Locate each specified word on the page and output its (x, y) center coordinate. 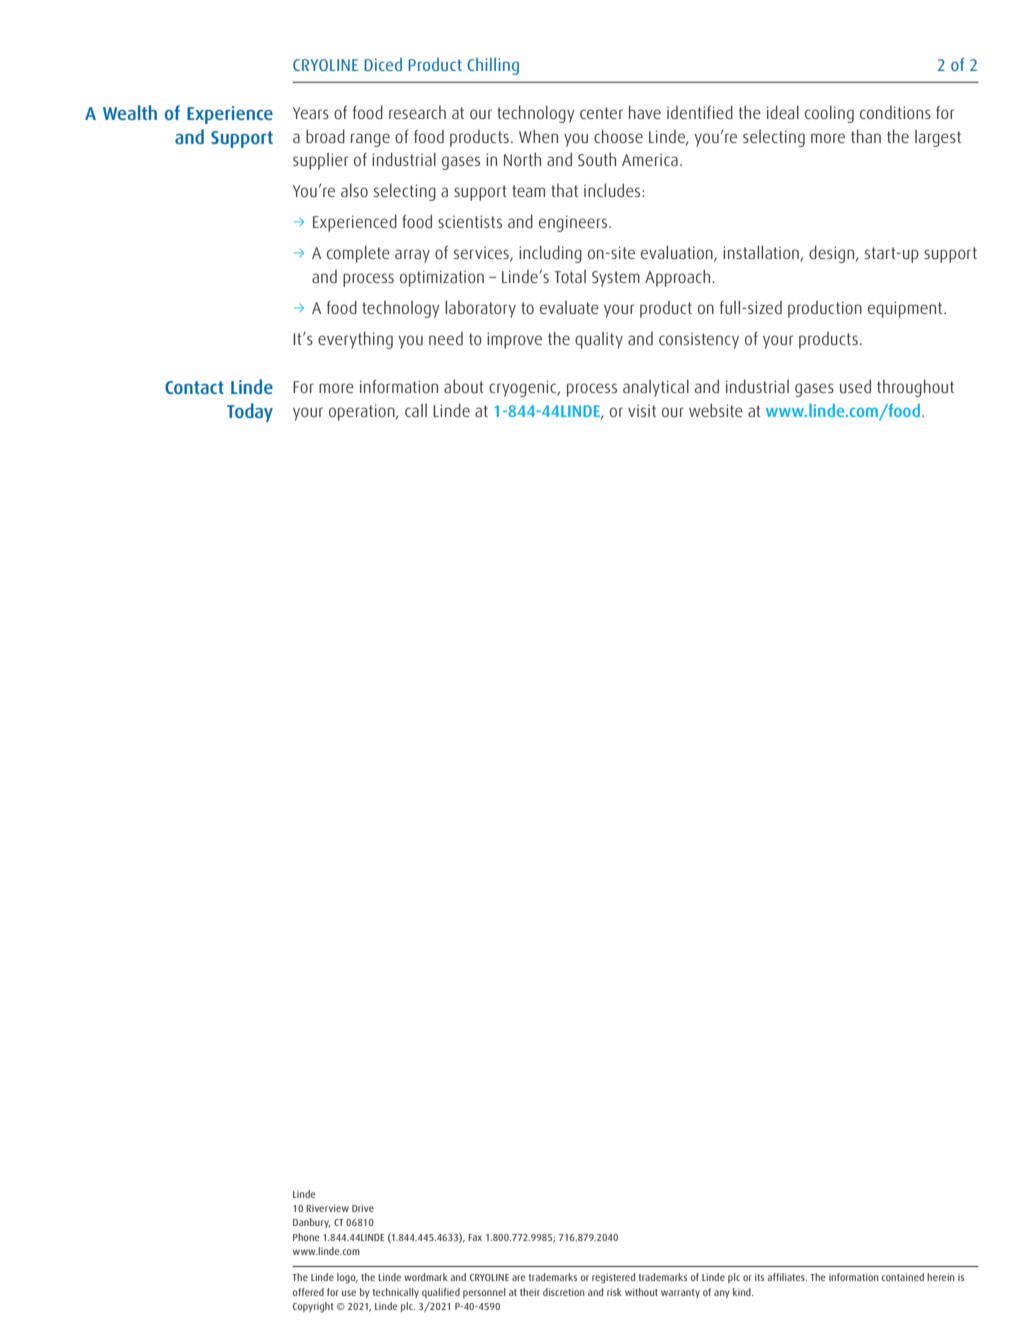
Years (311, 113)
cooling (829, 114)
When (538, 136)
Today (250, 412)
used (855, 386)
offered (308, 1292)
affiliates (787, 1277)
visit (642, 411)
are (519, 1278)
